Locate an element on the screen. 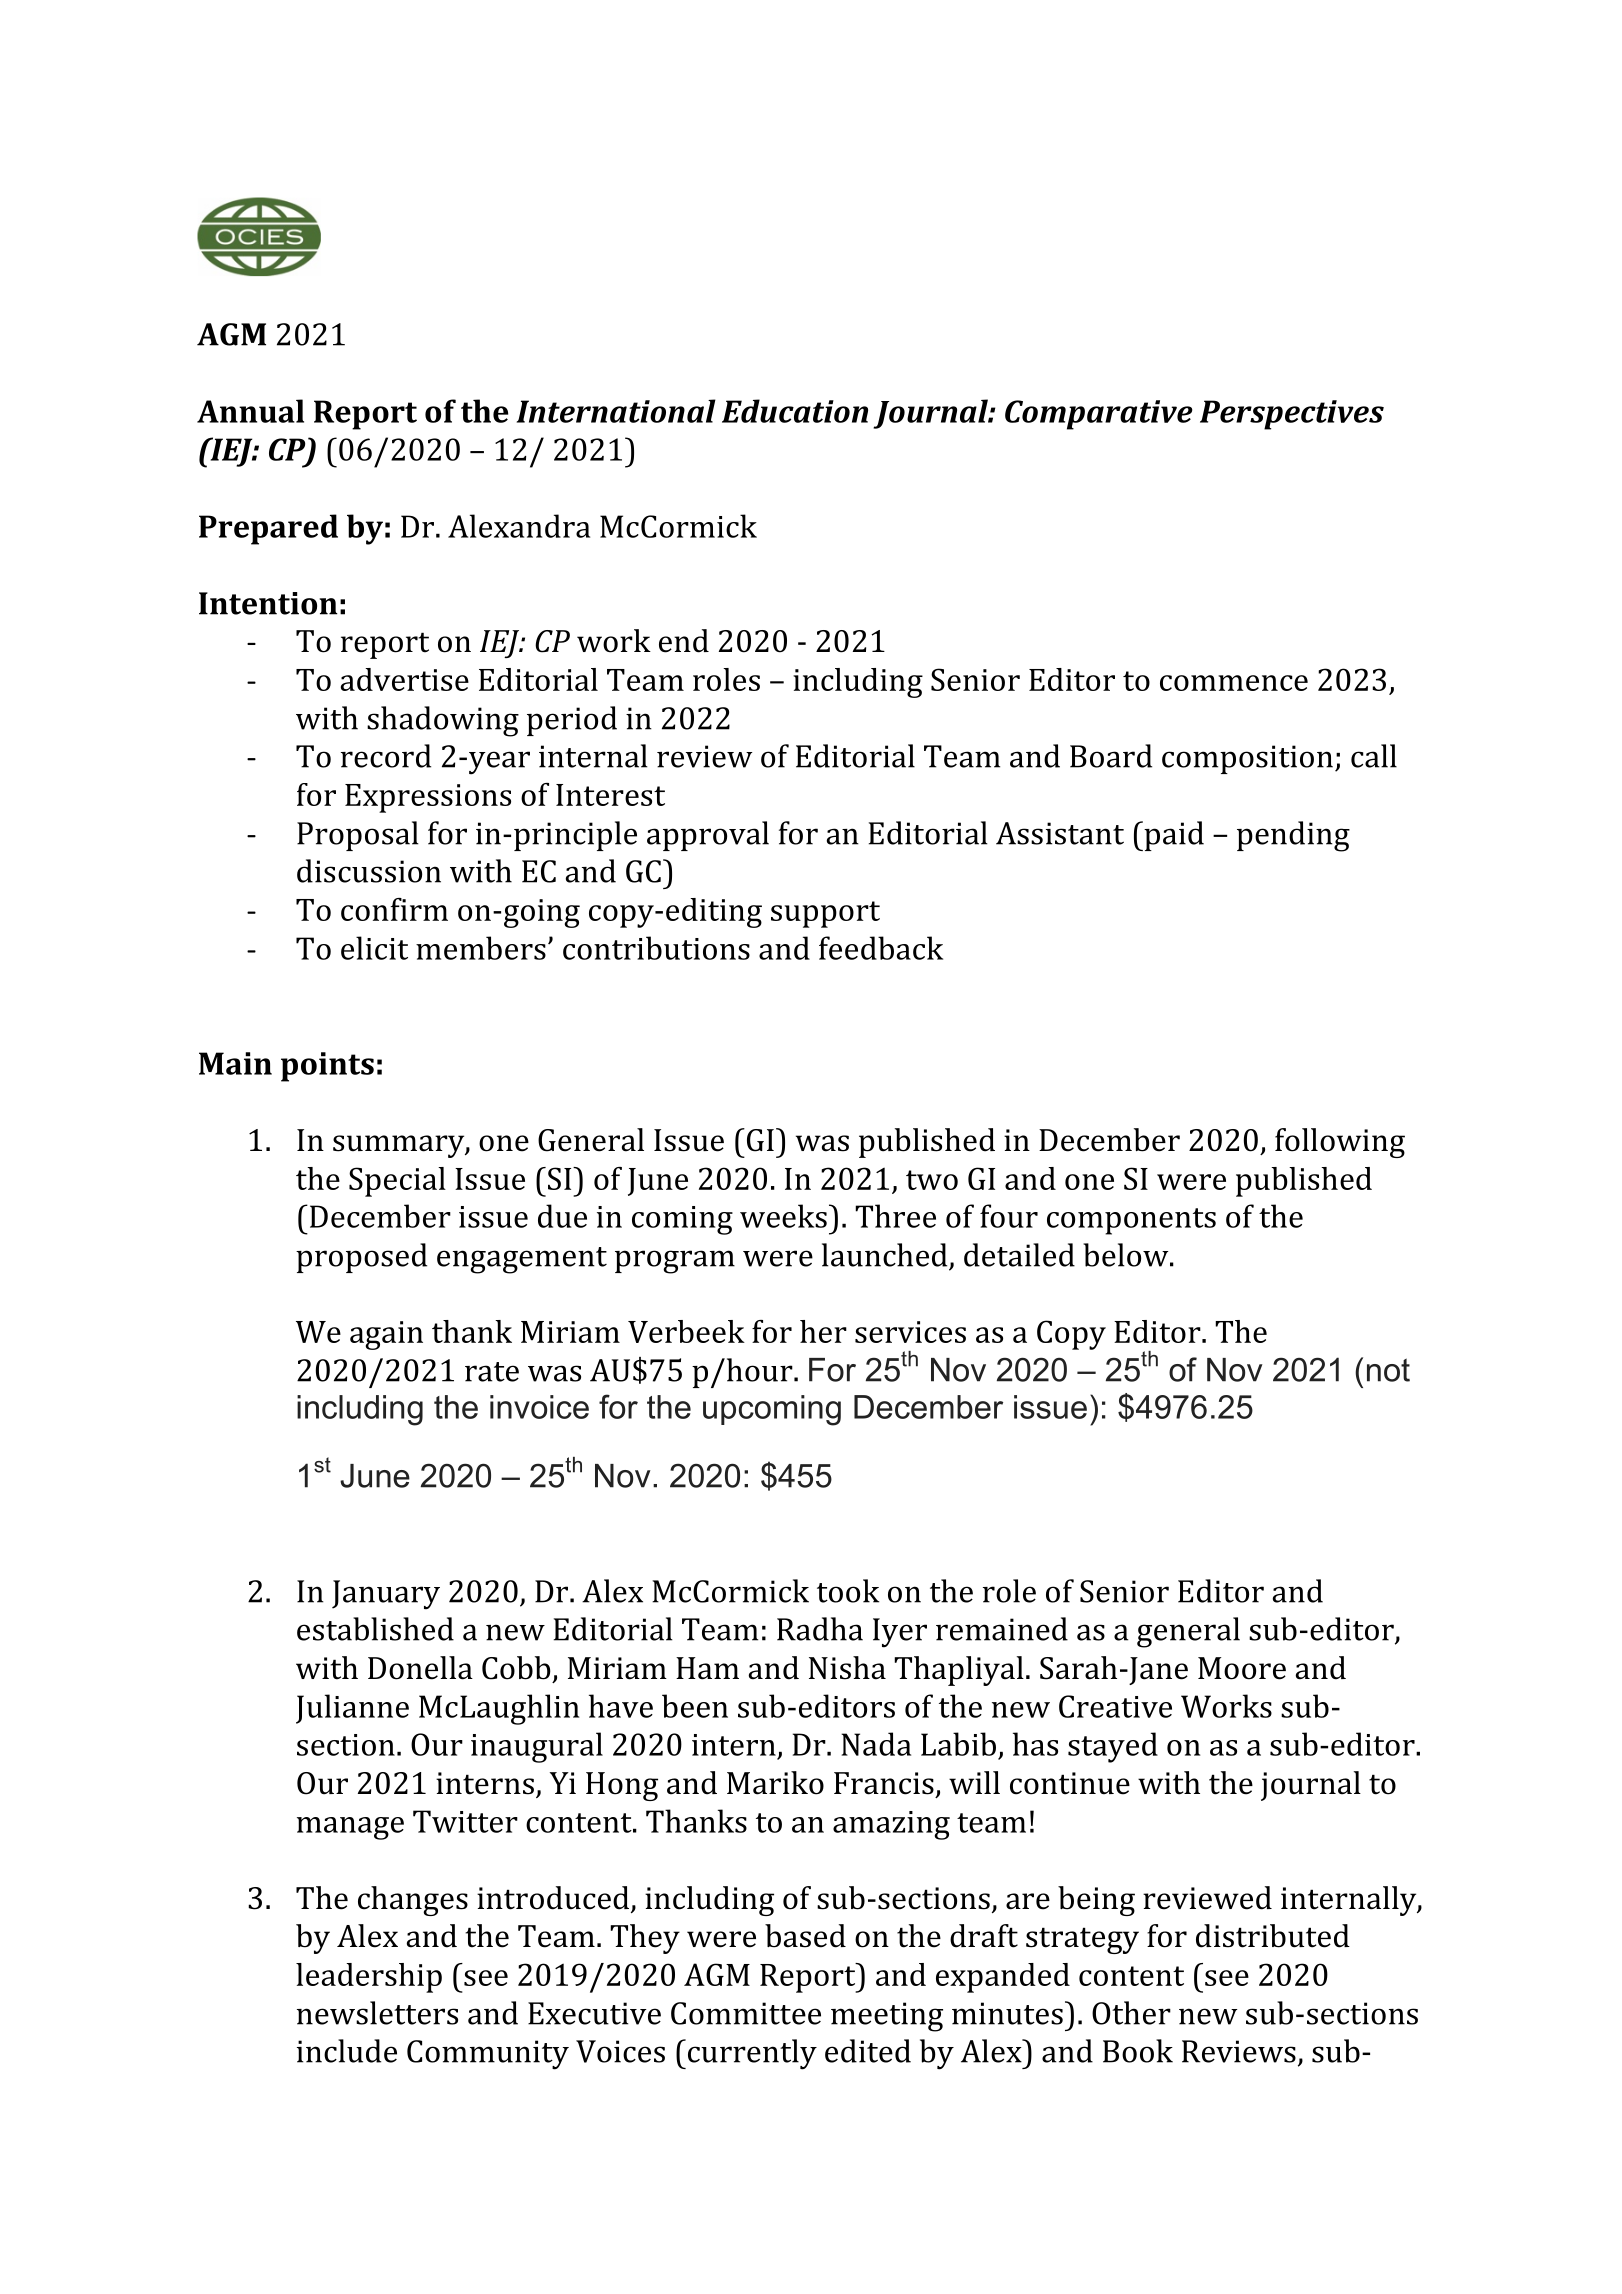 The width and height of the screenshot is (1622, 2294). components is located at coordinates (1131, 1221).
